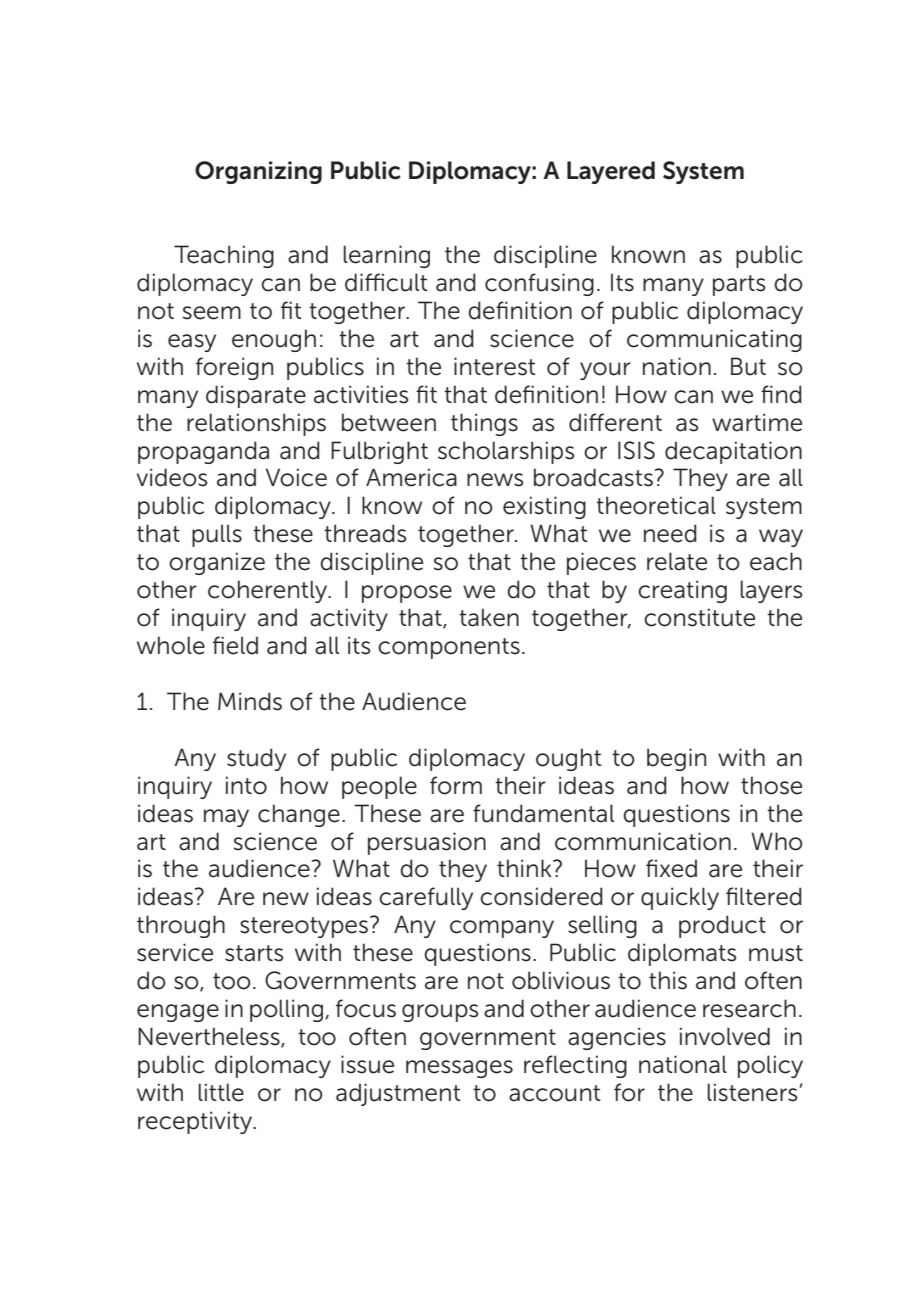  Describe the element at coordinates (699, 617) in the screenshot. I see `constitute` at that location.
